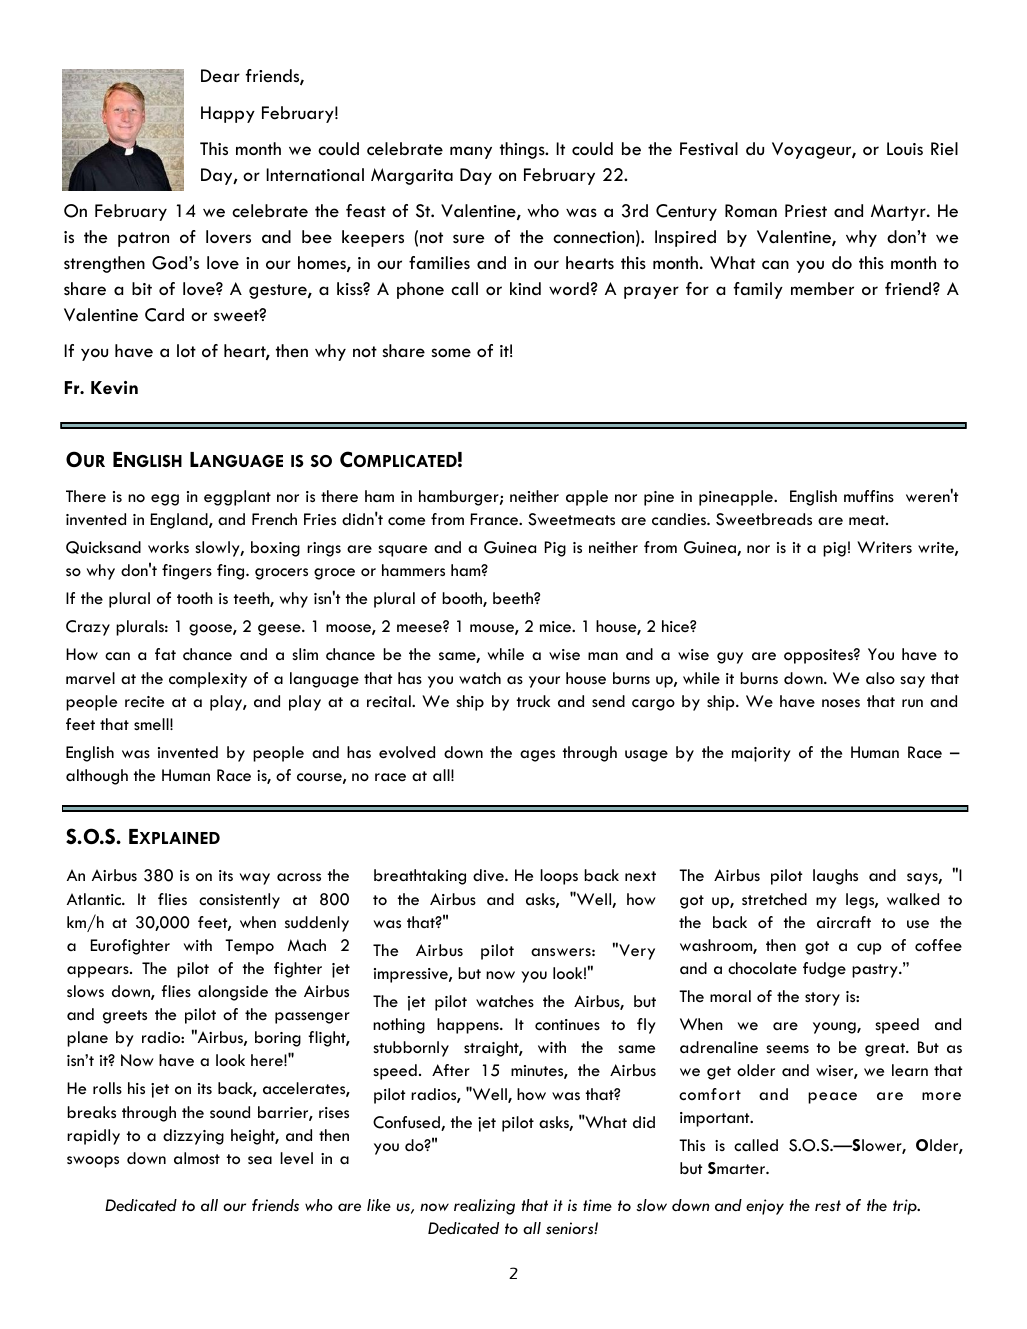  What do you see at coordinates (905, 149) in the screenshot?
I see `Louis` at bounding box center [905, 149].
